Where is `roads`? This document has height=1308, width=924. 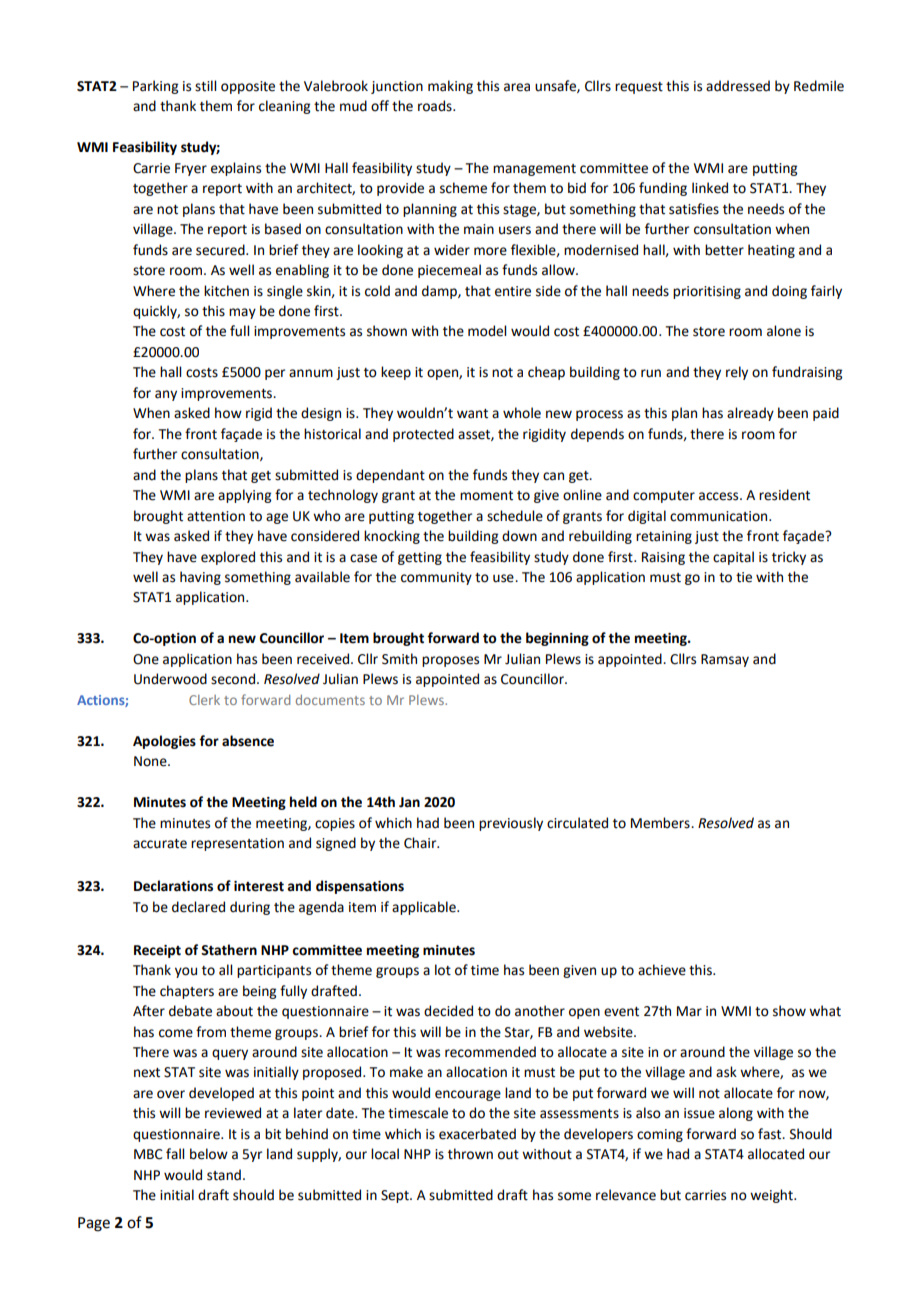 roads is located at coordinates (436, 106).
